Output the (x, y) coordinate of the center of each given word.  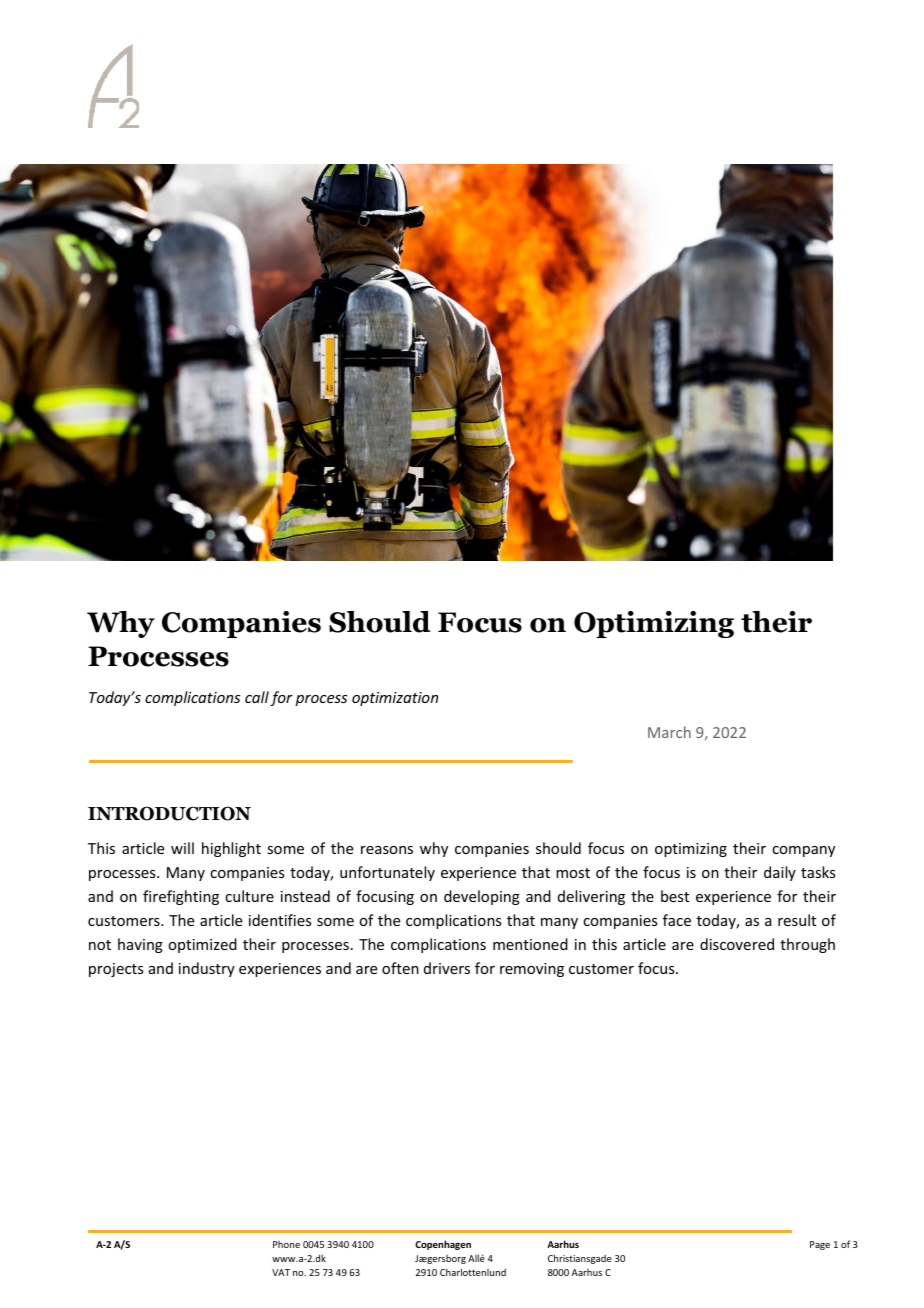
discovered (737, 944)
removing (532, 970)
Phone (286, 1244)
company (803, 851)
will (182, 848)
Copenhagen (443, 1245)
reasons (387, 850)
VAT (281, 1272)
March (669, 732)
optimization (395, 699)
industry (207, 969)
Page (820, 1245)
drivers (447, 968)
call (257, 697)
